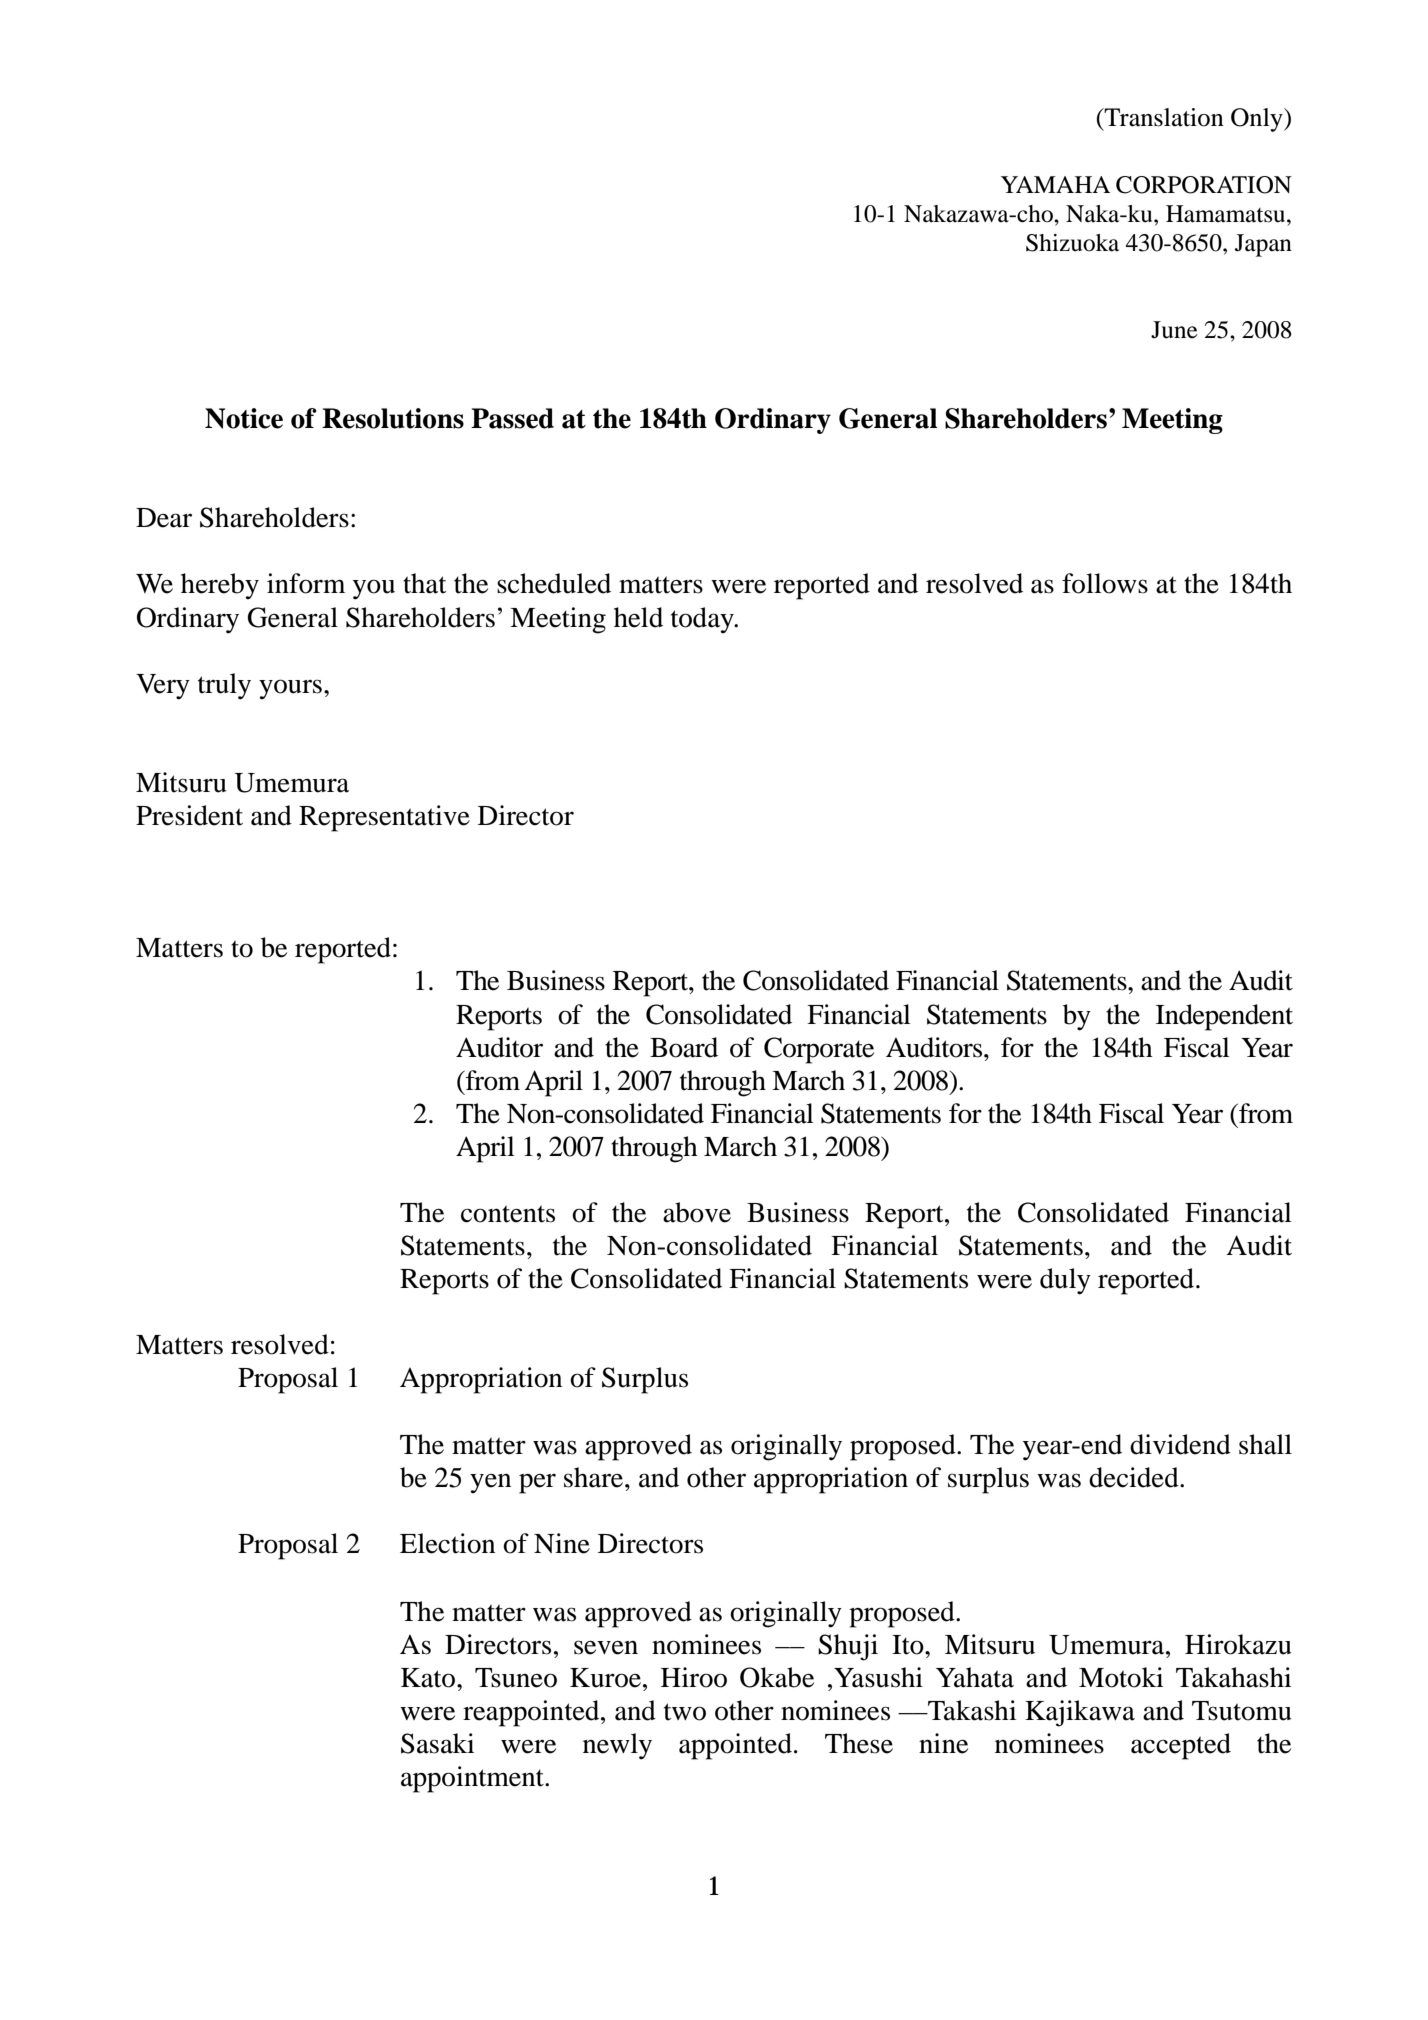  What do you see at coordinates (685, 1712) in the screenshot?
I see `two` at bounding box center [685, 1712].
